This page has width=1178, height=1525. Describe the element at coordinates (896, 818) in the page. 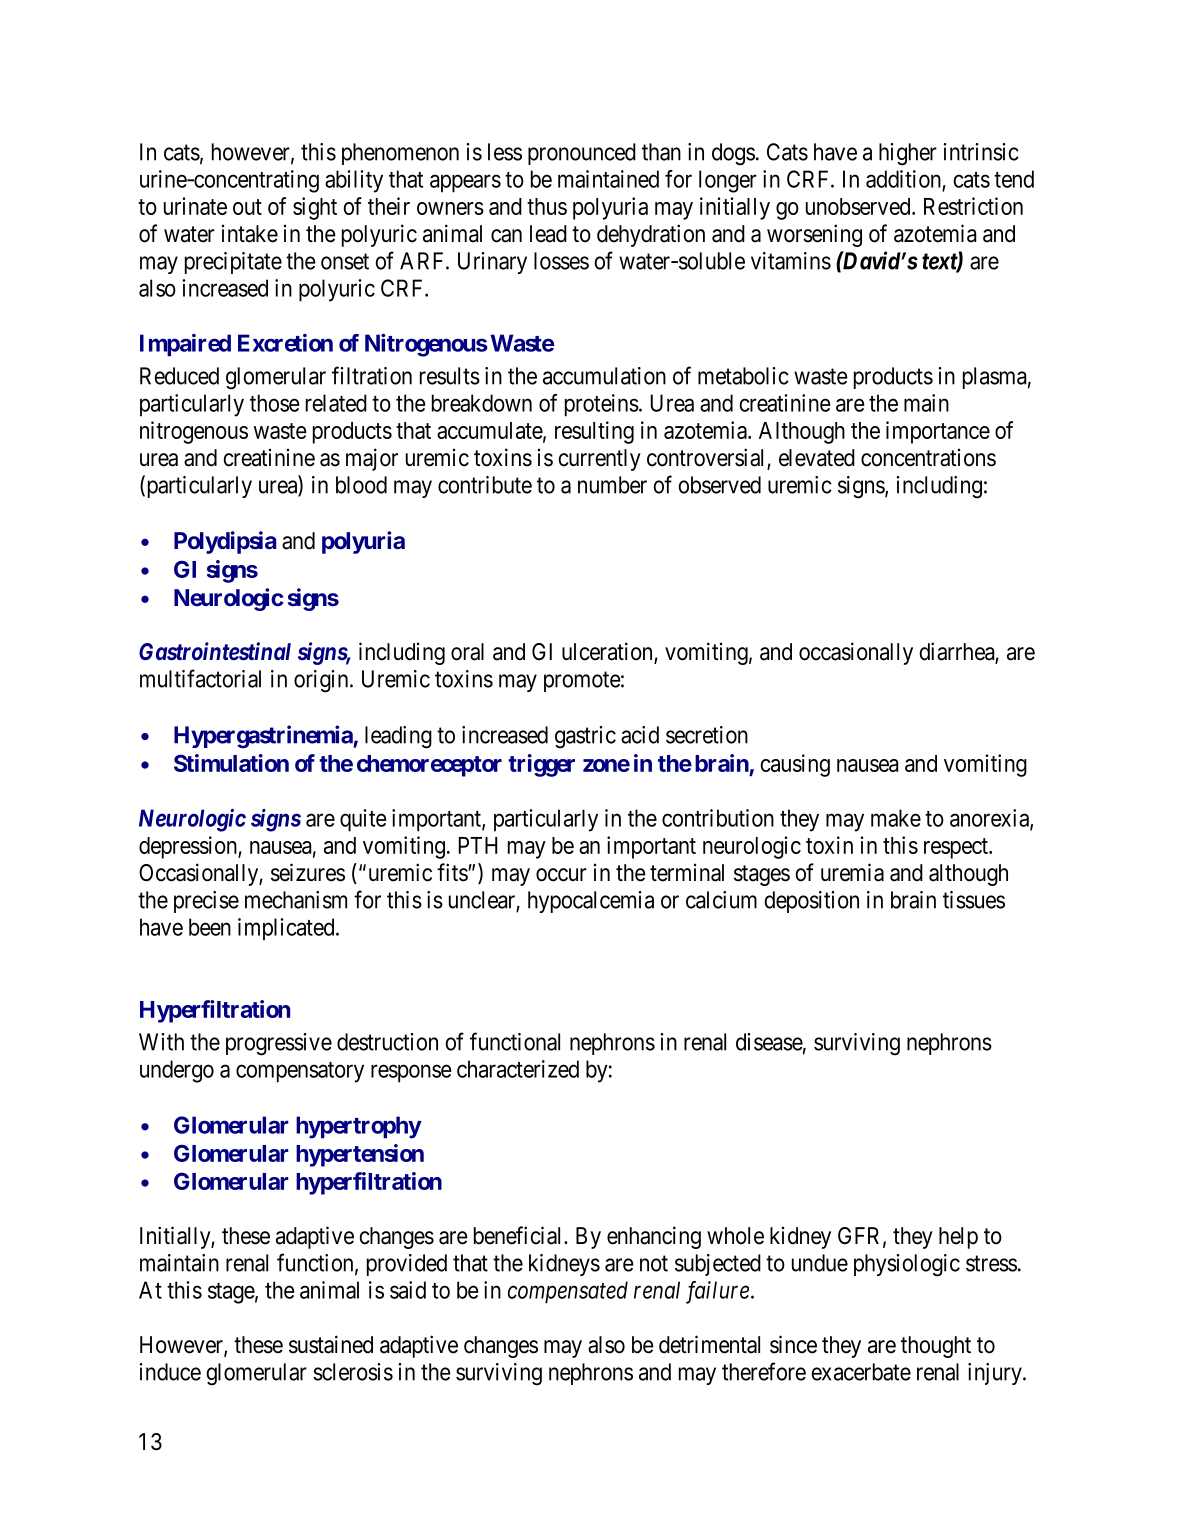

I see `make` at that location.
